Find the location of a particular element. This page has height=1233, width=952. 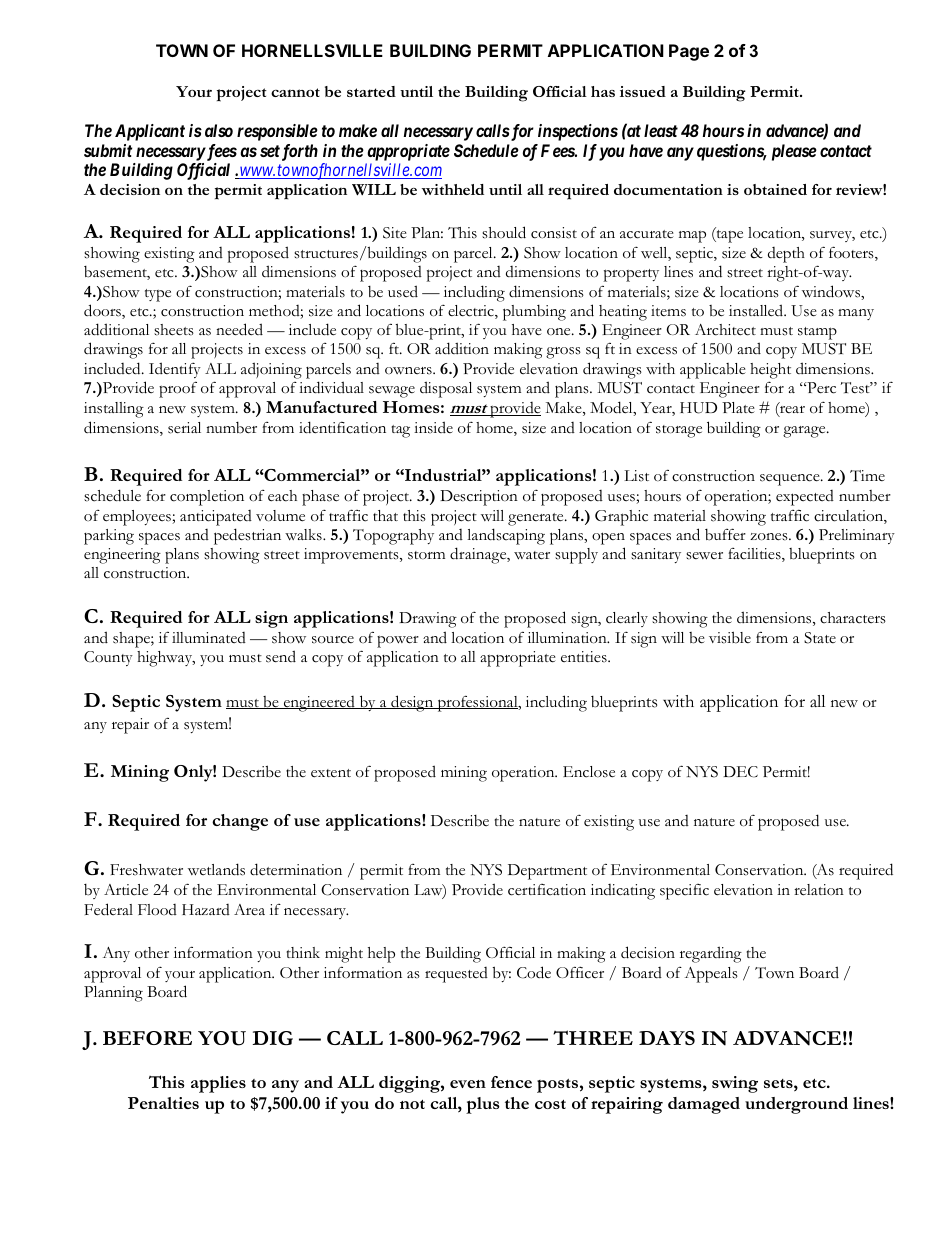

Plate is located at coordinates (738, 408).
